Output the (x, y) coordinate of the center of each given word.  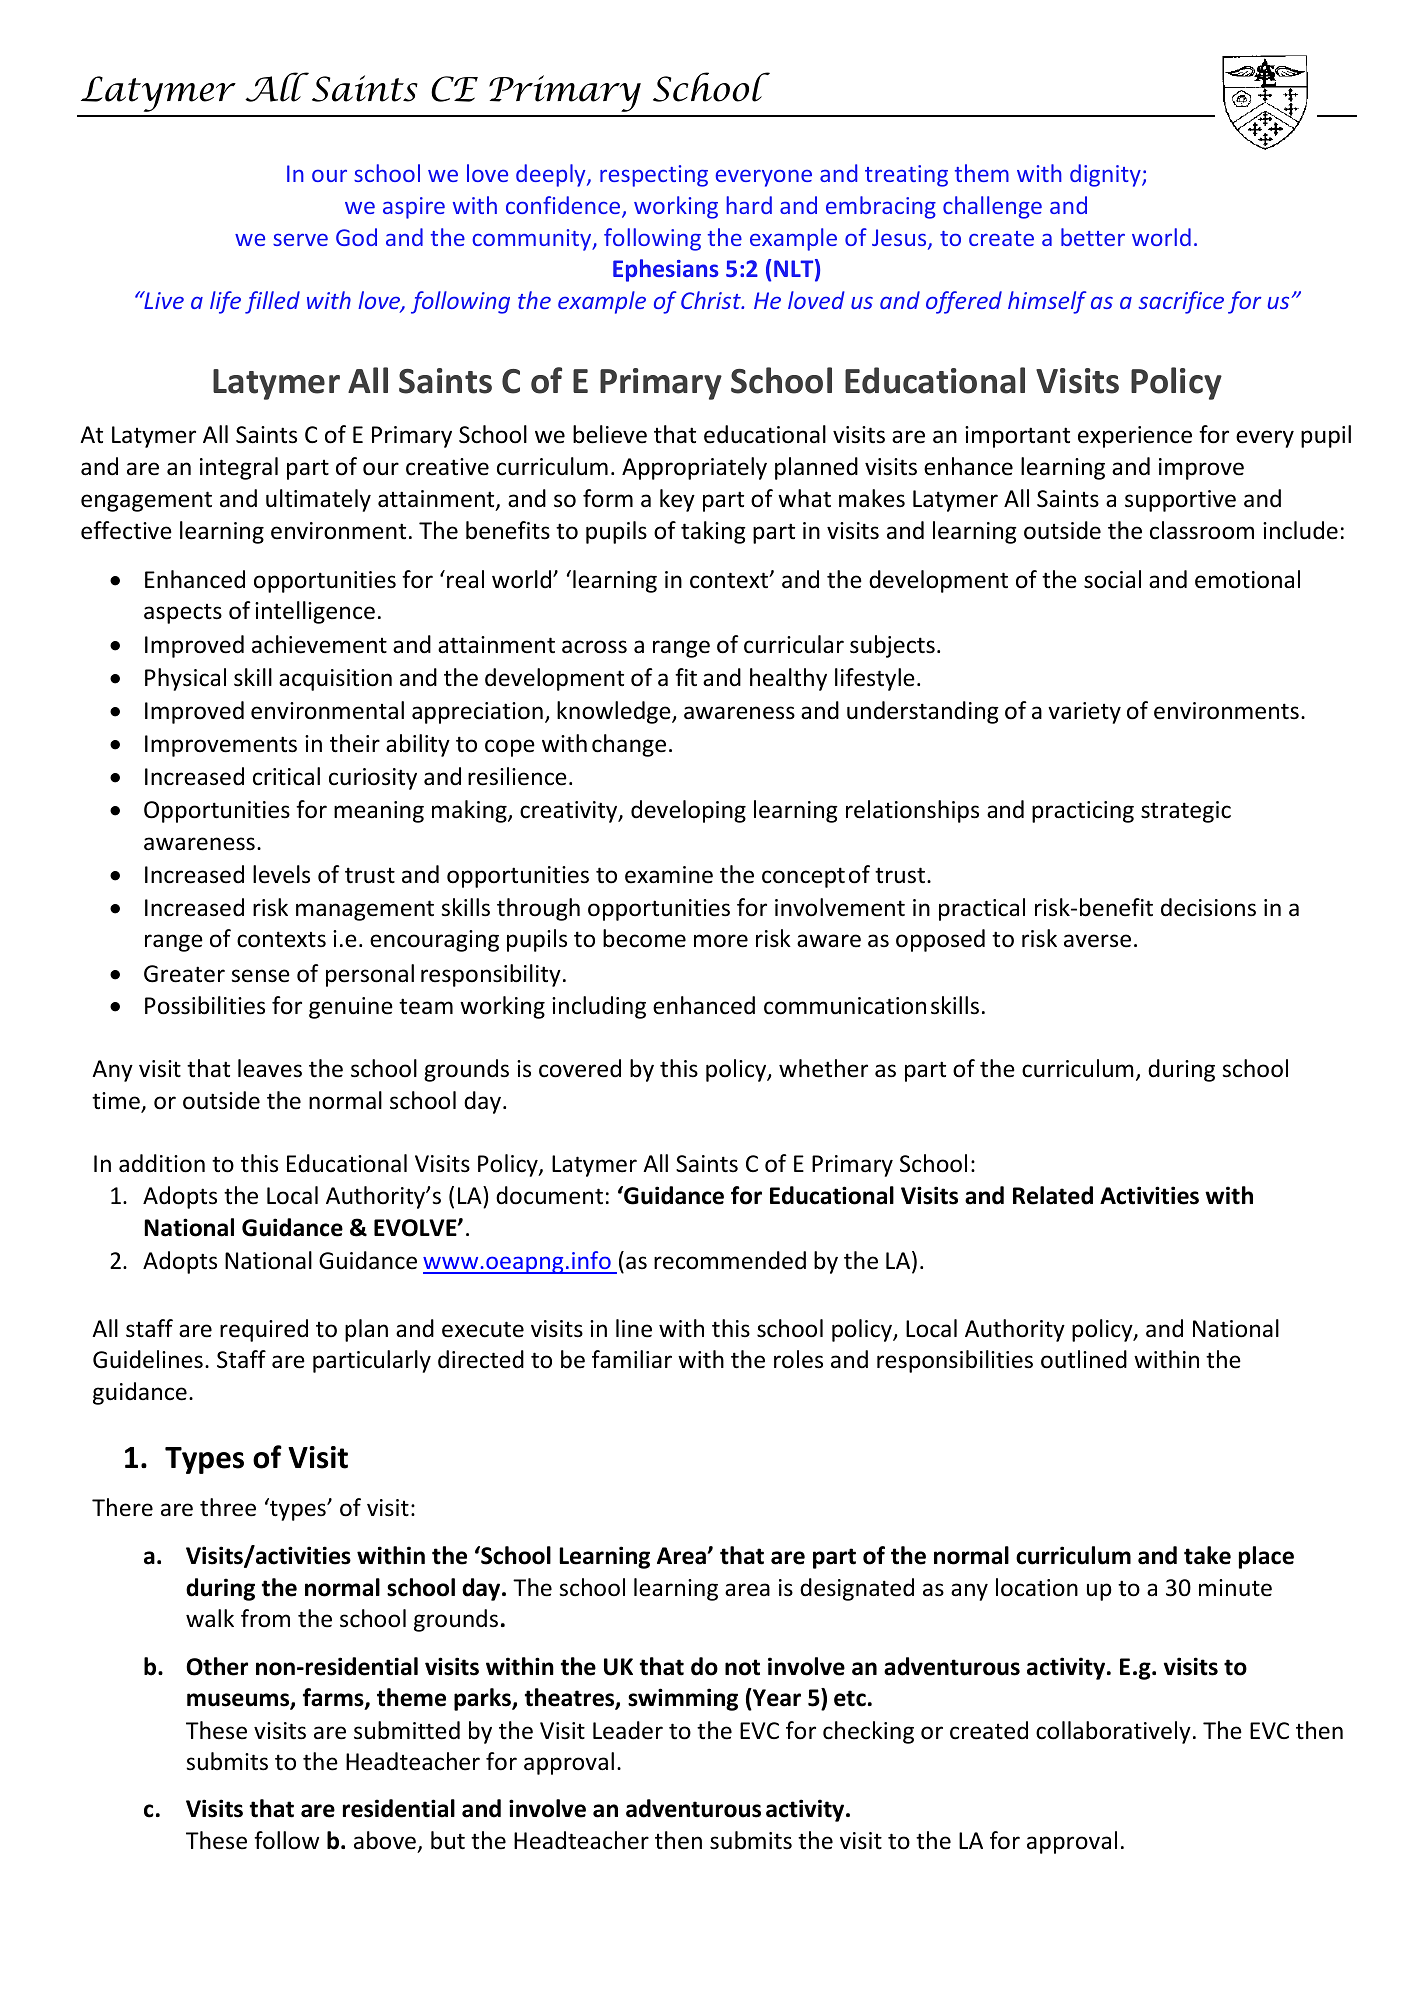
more (721, 941)
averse (1097, 941)
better (1093, 237)
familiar (632, 1359)
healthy (788, 679)
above (385, 1840)
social (1112, 579)
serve (300, 239)
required (264, 1330)
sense (260, 976)
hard (749, 205)
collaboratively (1113, 1732)
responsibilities (955, 1361)
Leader (628, 1730)
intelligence (315, 612)
